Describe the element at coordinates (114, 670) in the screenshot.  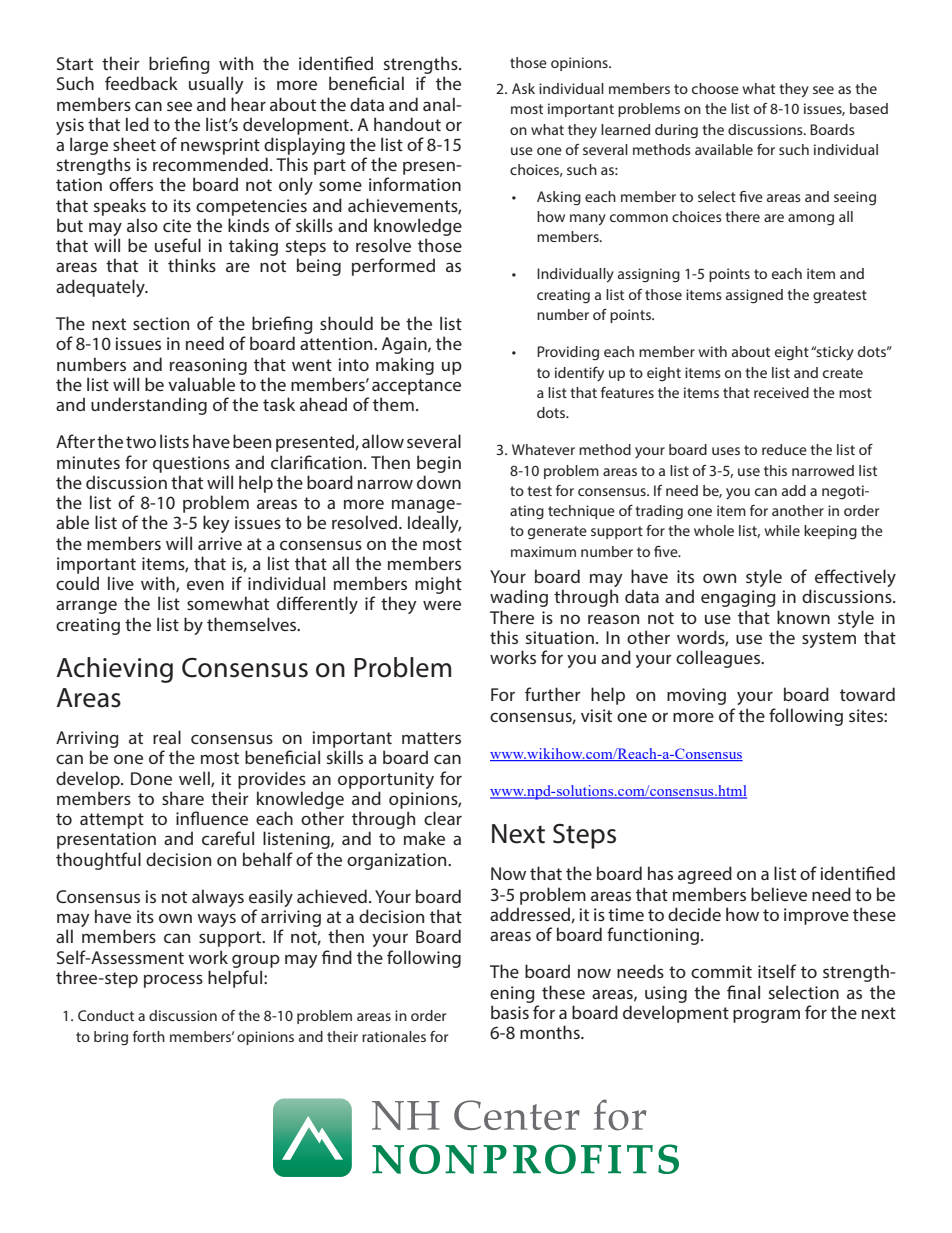
I see `Achieving` at that location.
